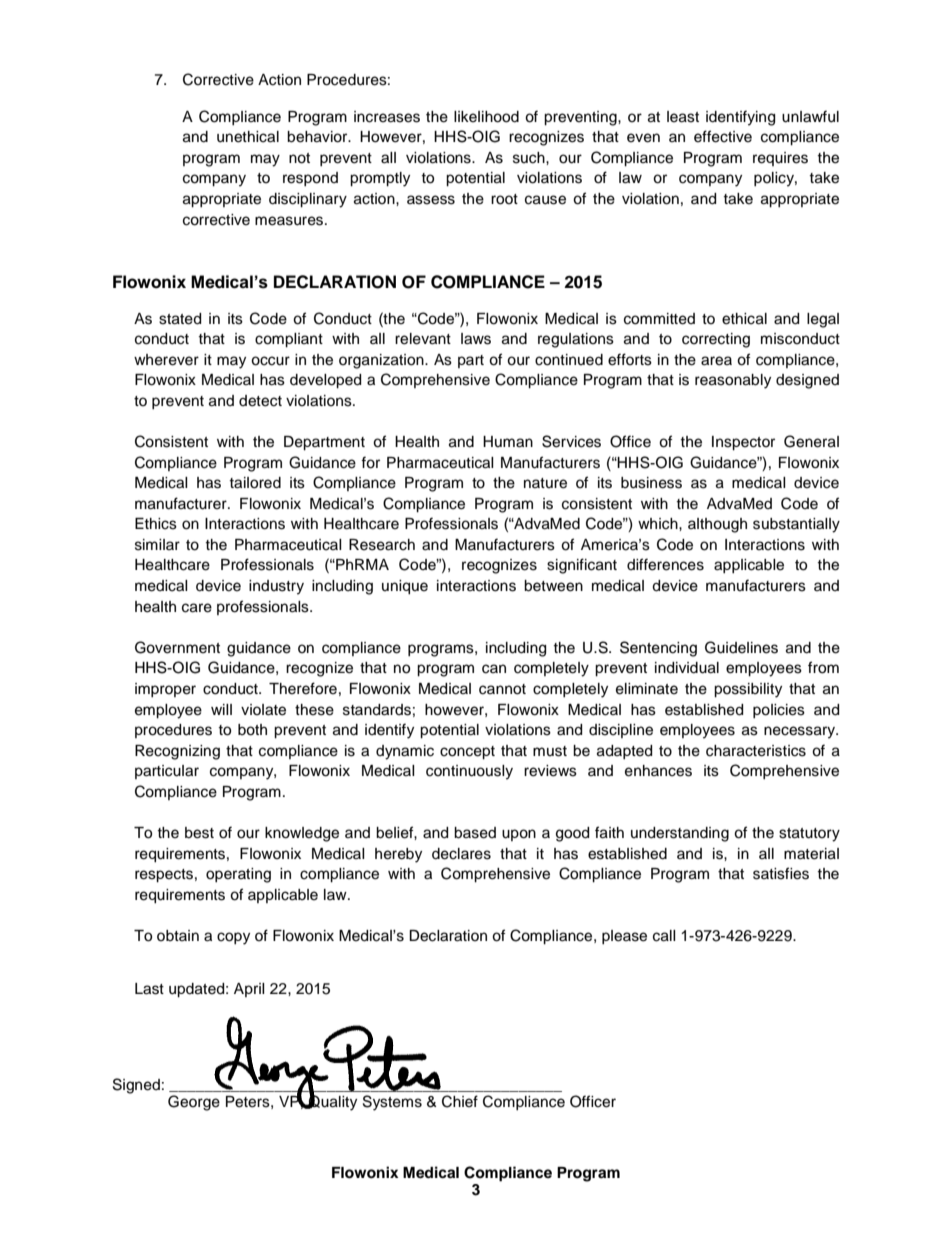 The width and height of the screenshot is (952, 1233). I want to click on nature, so click(545, 483).
